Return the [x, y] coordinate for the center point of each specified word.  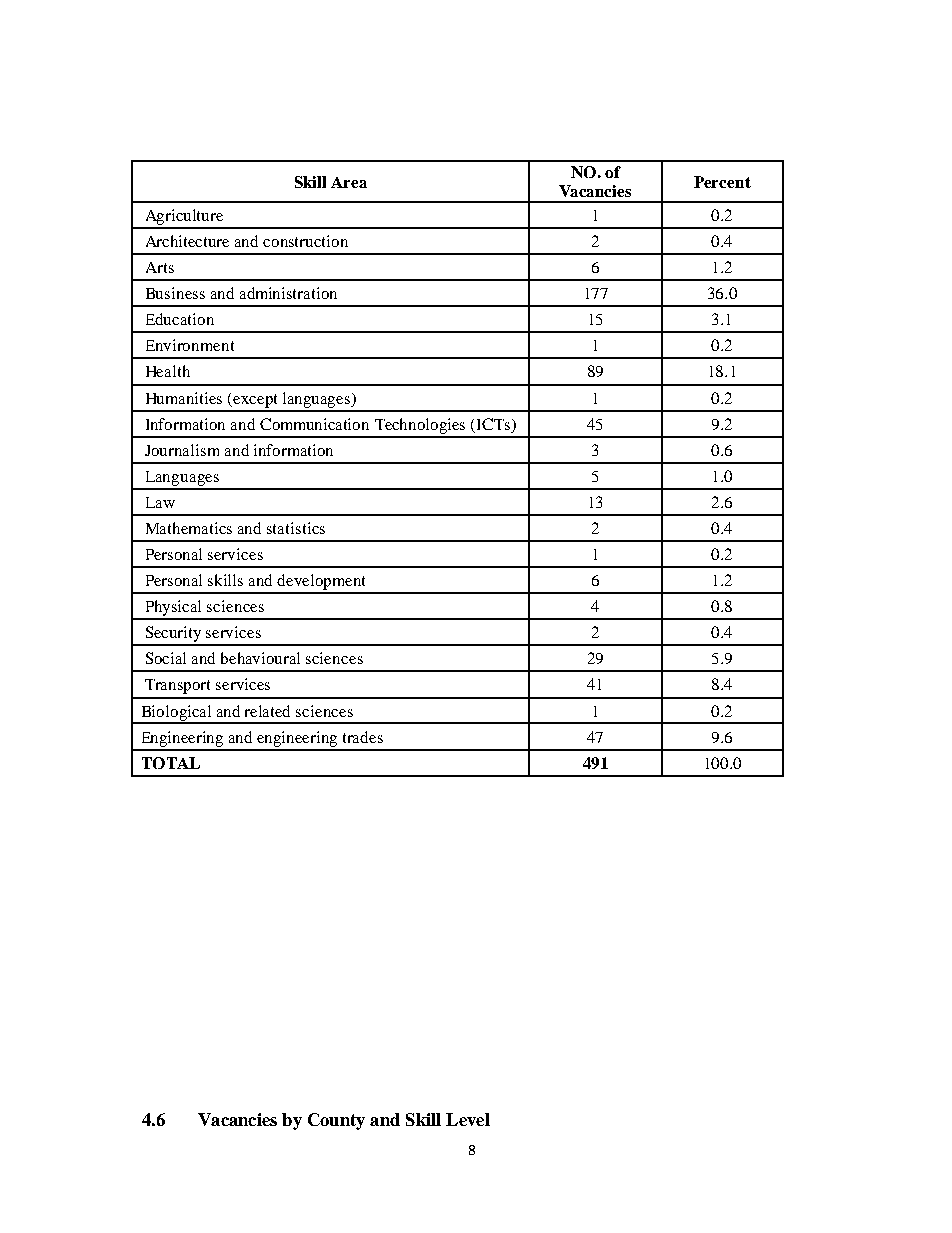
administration [288, 293]
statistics [296, 528]
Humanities [184, 398]
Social [166, 658]
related [267, 711]
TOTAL [171, 763]
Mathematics [189, 528]
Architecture [187, 241]
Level [468, 1119]
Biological [176, 714]
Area [349, 182]
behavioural [260, 658]
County [336, 1121]
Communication [314, 424]
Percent [722, 182]
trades [363, 737]
